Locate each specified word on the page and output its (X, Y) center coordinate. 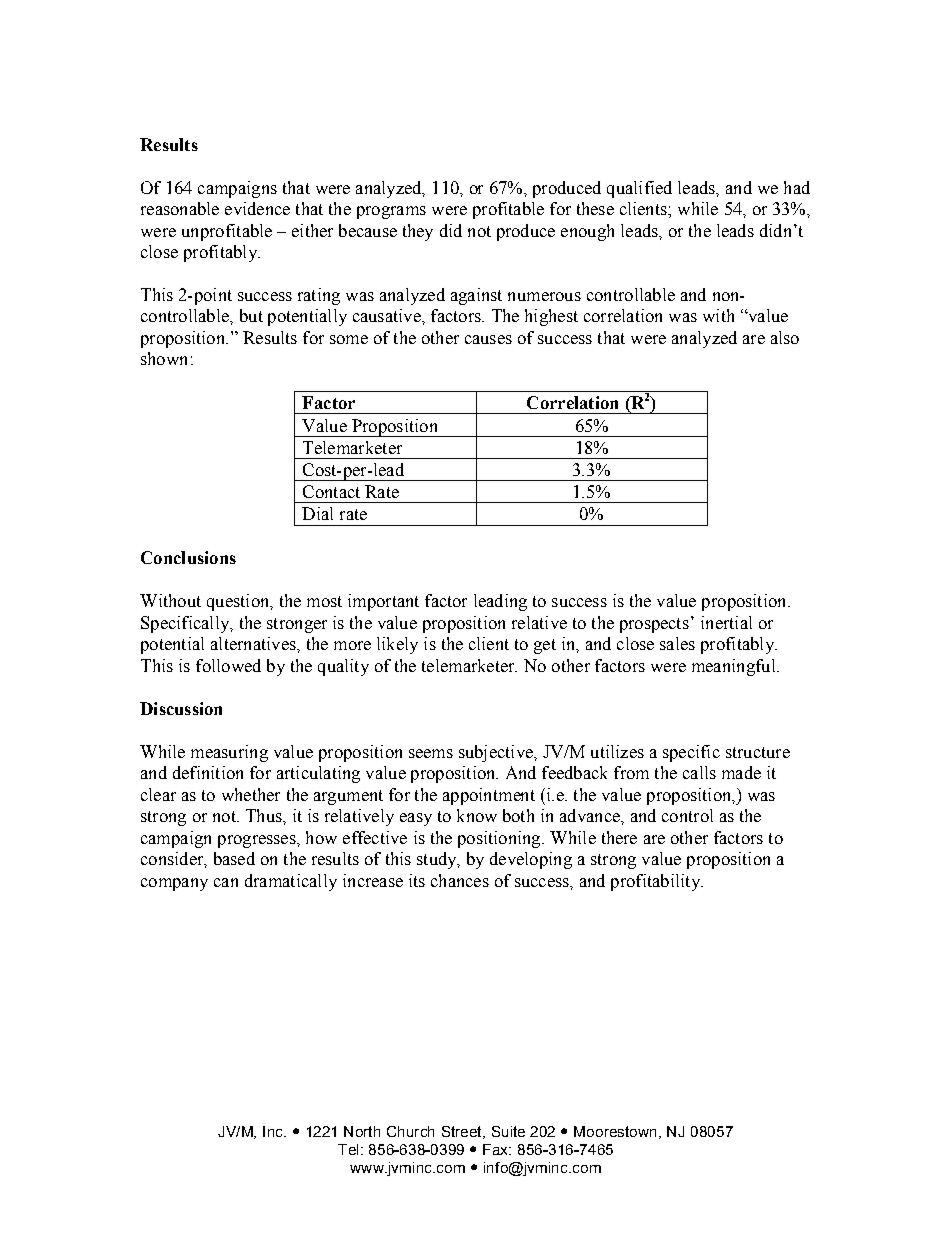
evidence (257, 208)
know (477, 815)
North (362, 1131)
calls (699, 772)
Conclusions (188, 557)
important (383, 602)
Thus (265, 815)
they (418, 232)
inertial (726, 622)
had (797, 187)
